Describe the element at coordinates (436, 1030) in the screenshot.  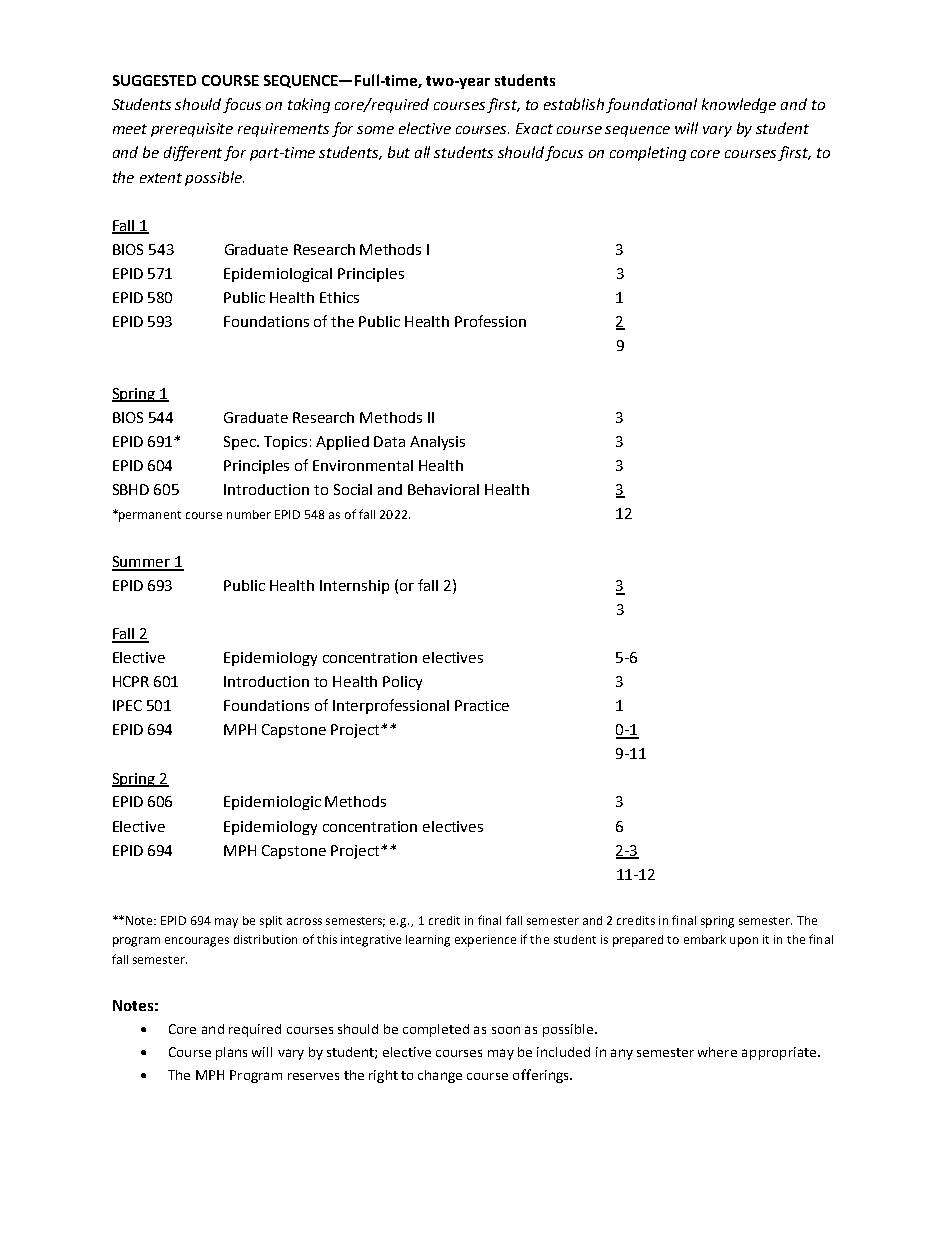
I see `completed` at that location.
